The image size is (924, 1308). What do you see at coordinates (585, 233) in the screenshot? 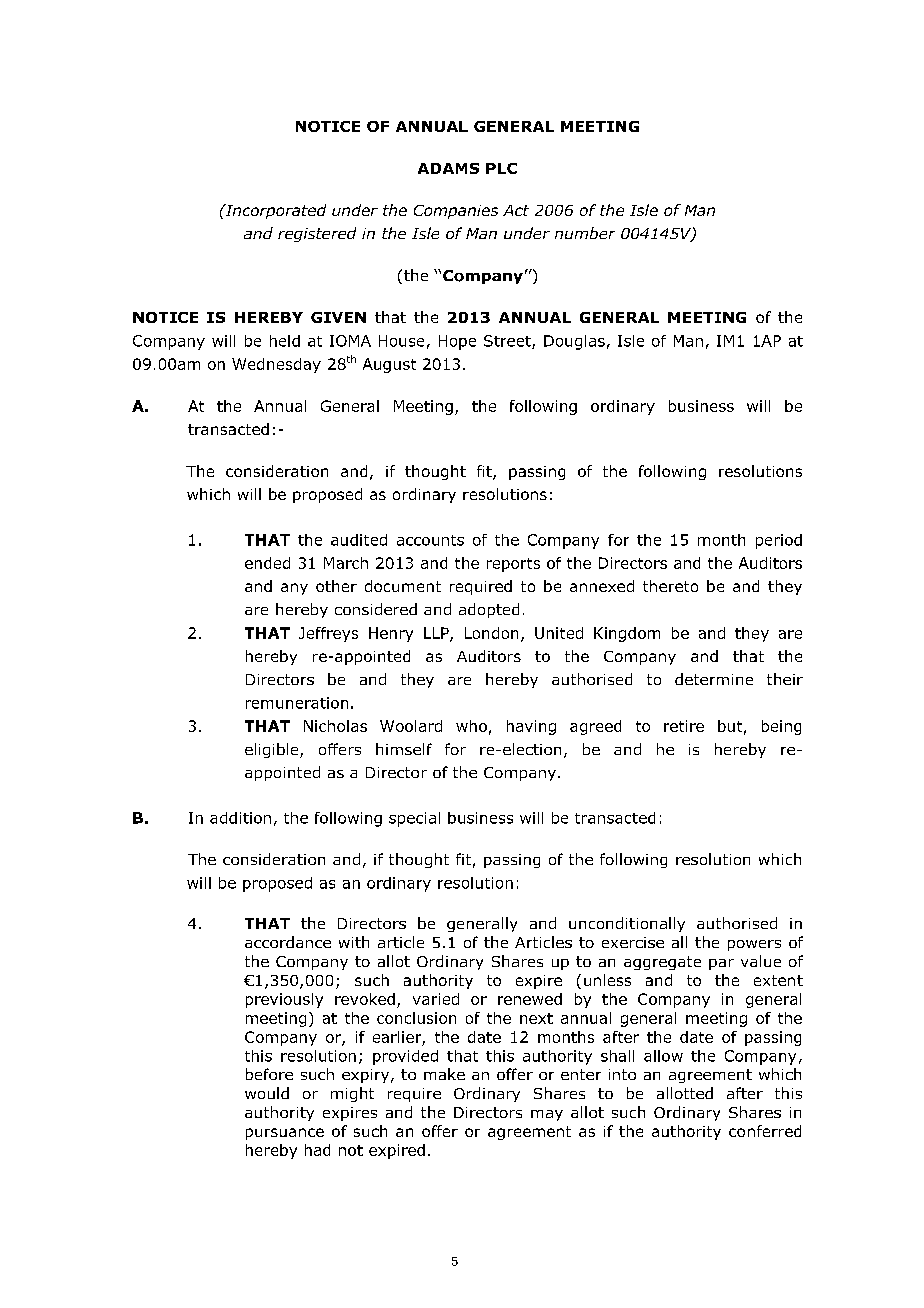
I see `number` at bounding box center [585, 233].
